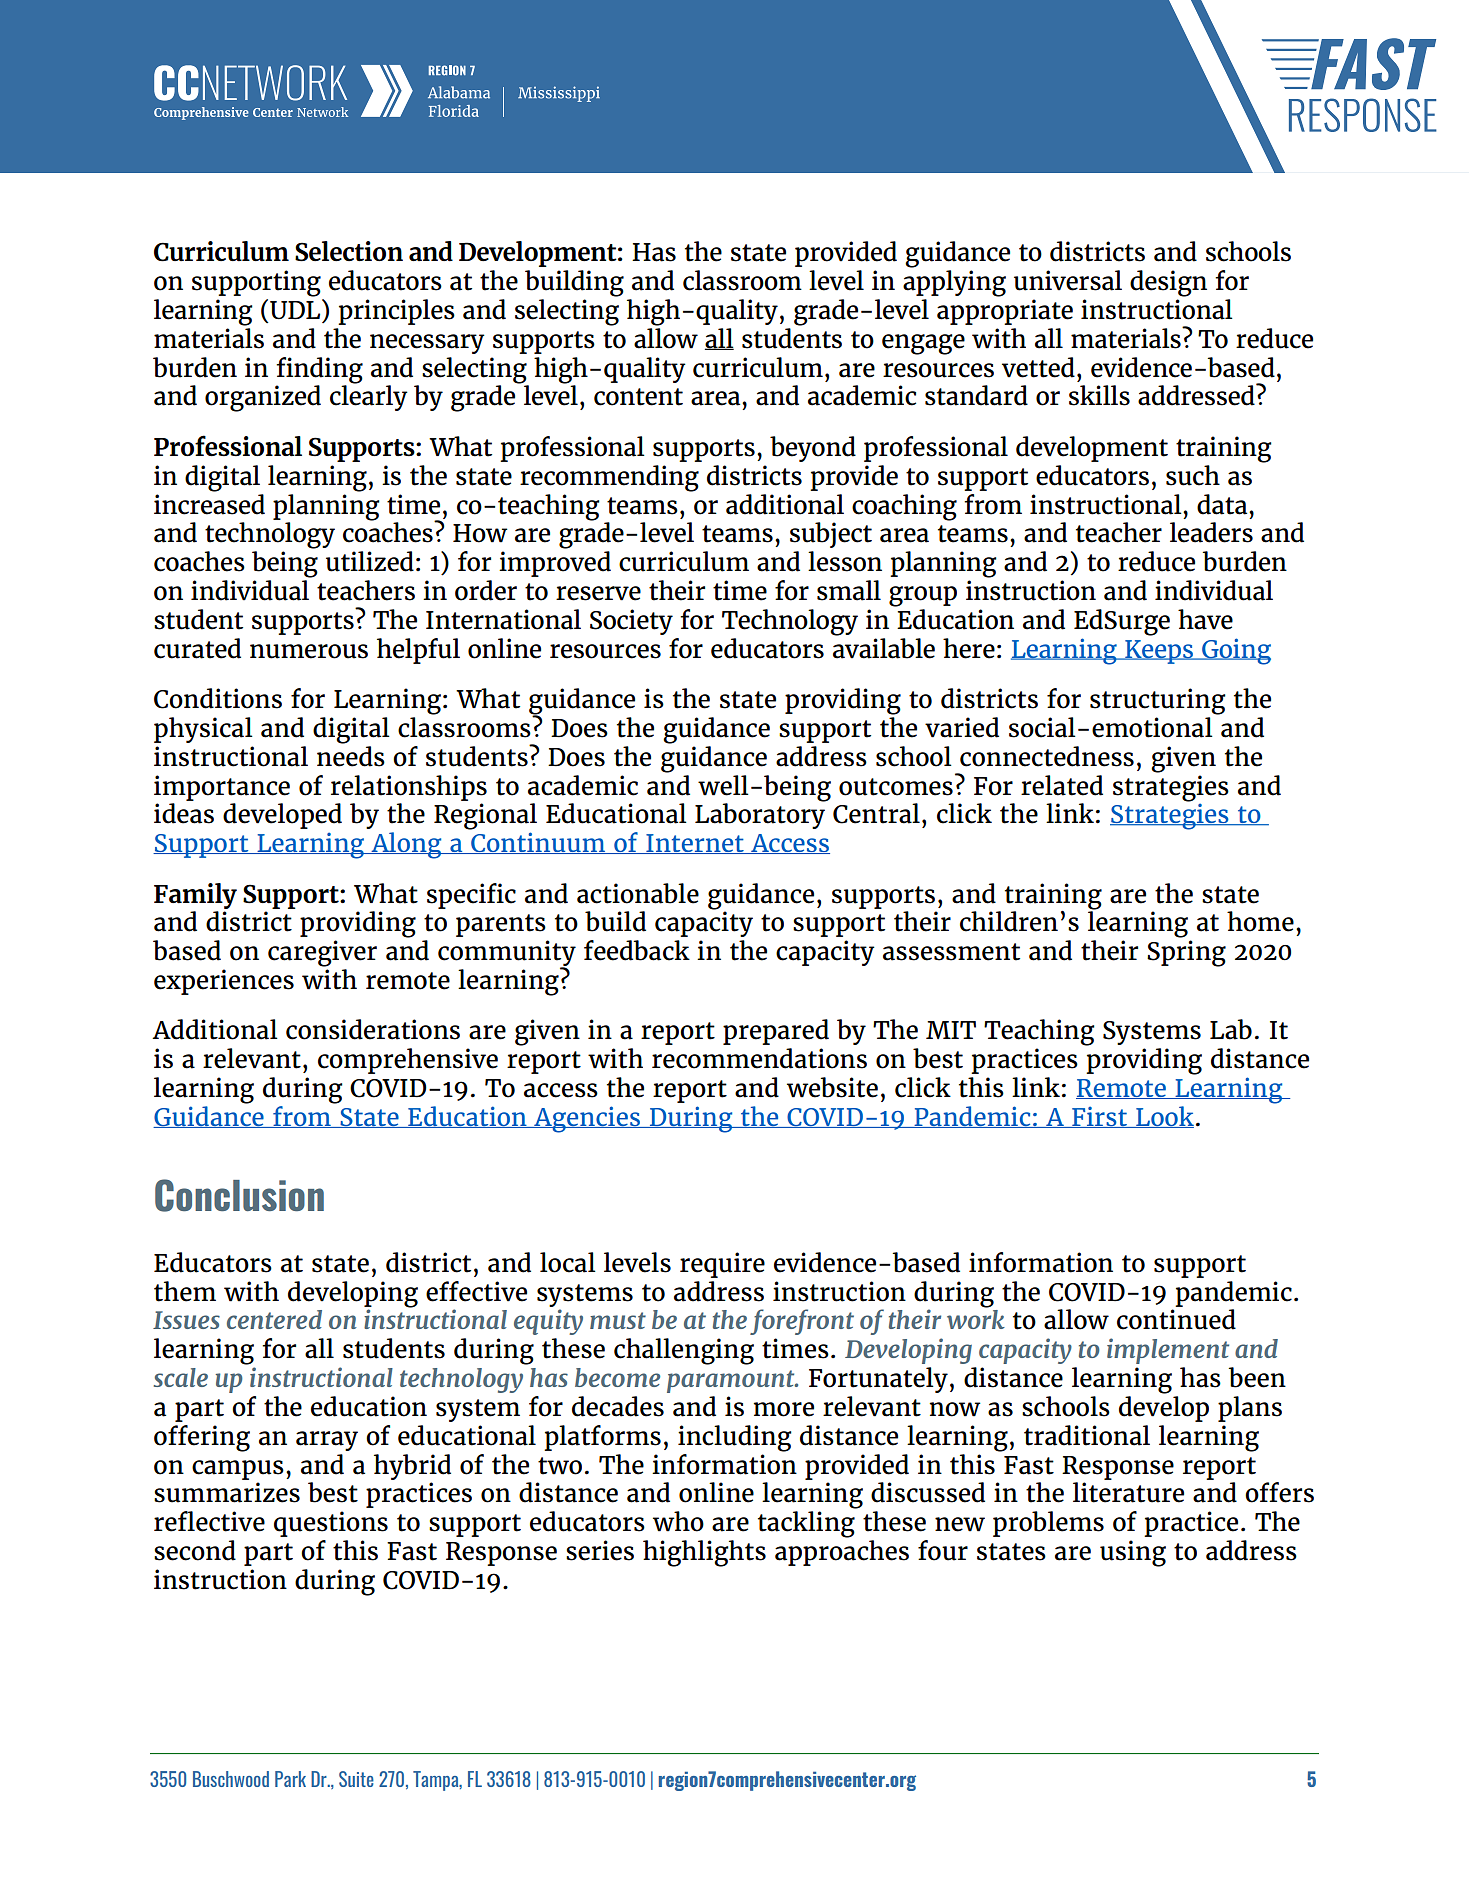 Image resolution: width=1469 pixels, height=1902 pixels. Describe the element at coordinates (1186, 953) in the document. I see `Spring` at that location.
